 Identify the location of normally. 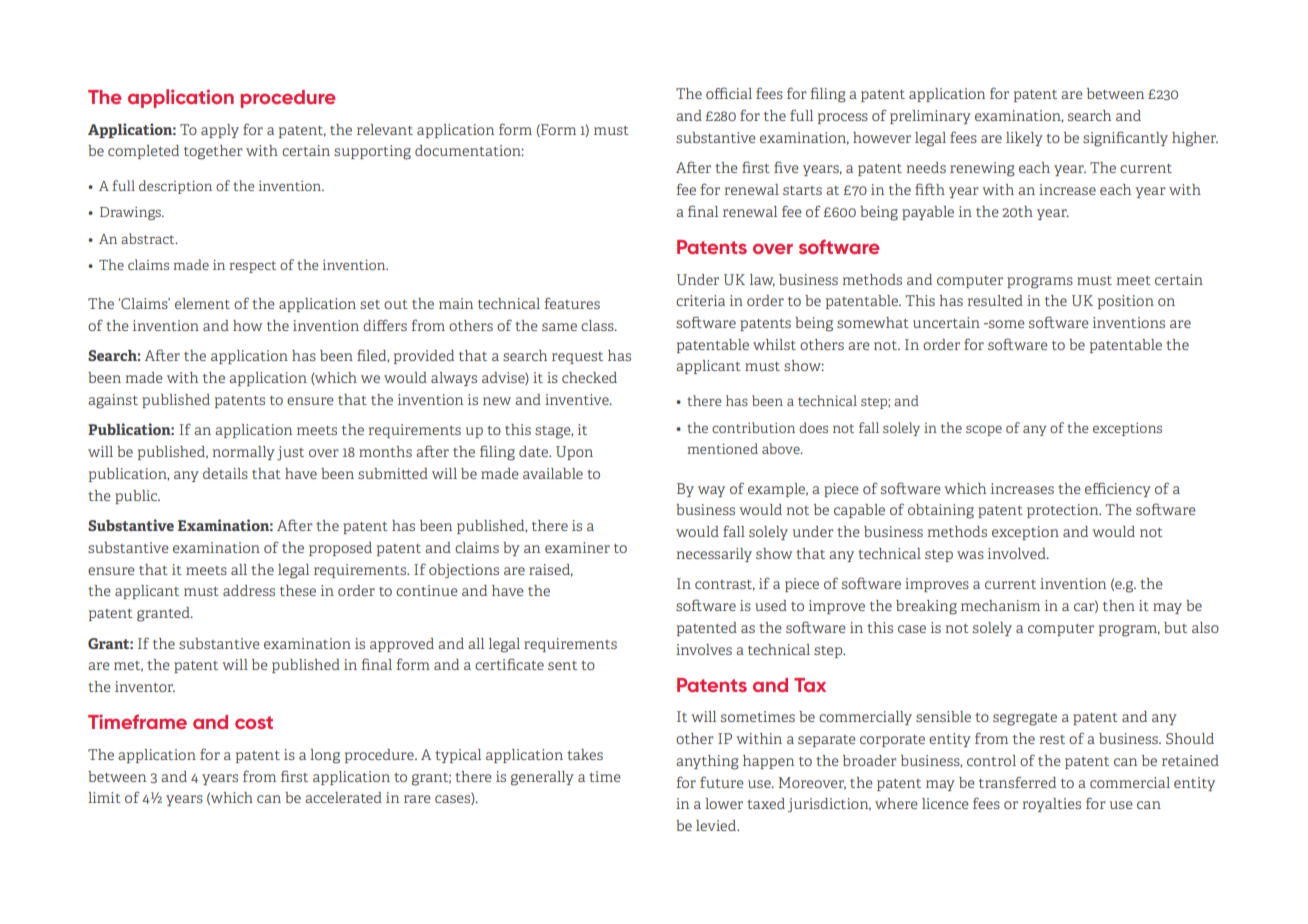
(244, 453).
